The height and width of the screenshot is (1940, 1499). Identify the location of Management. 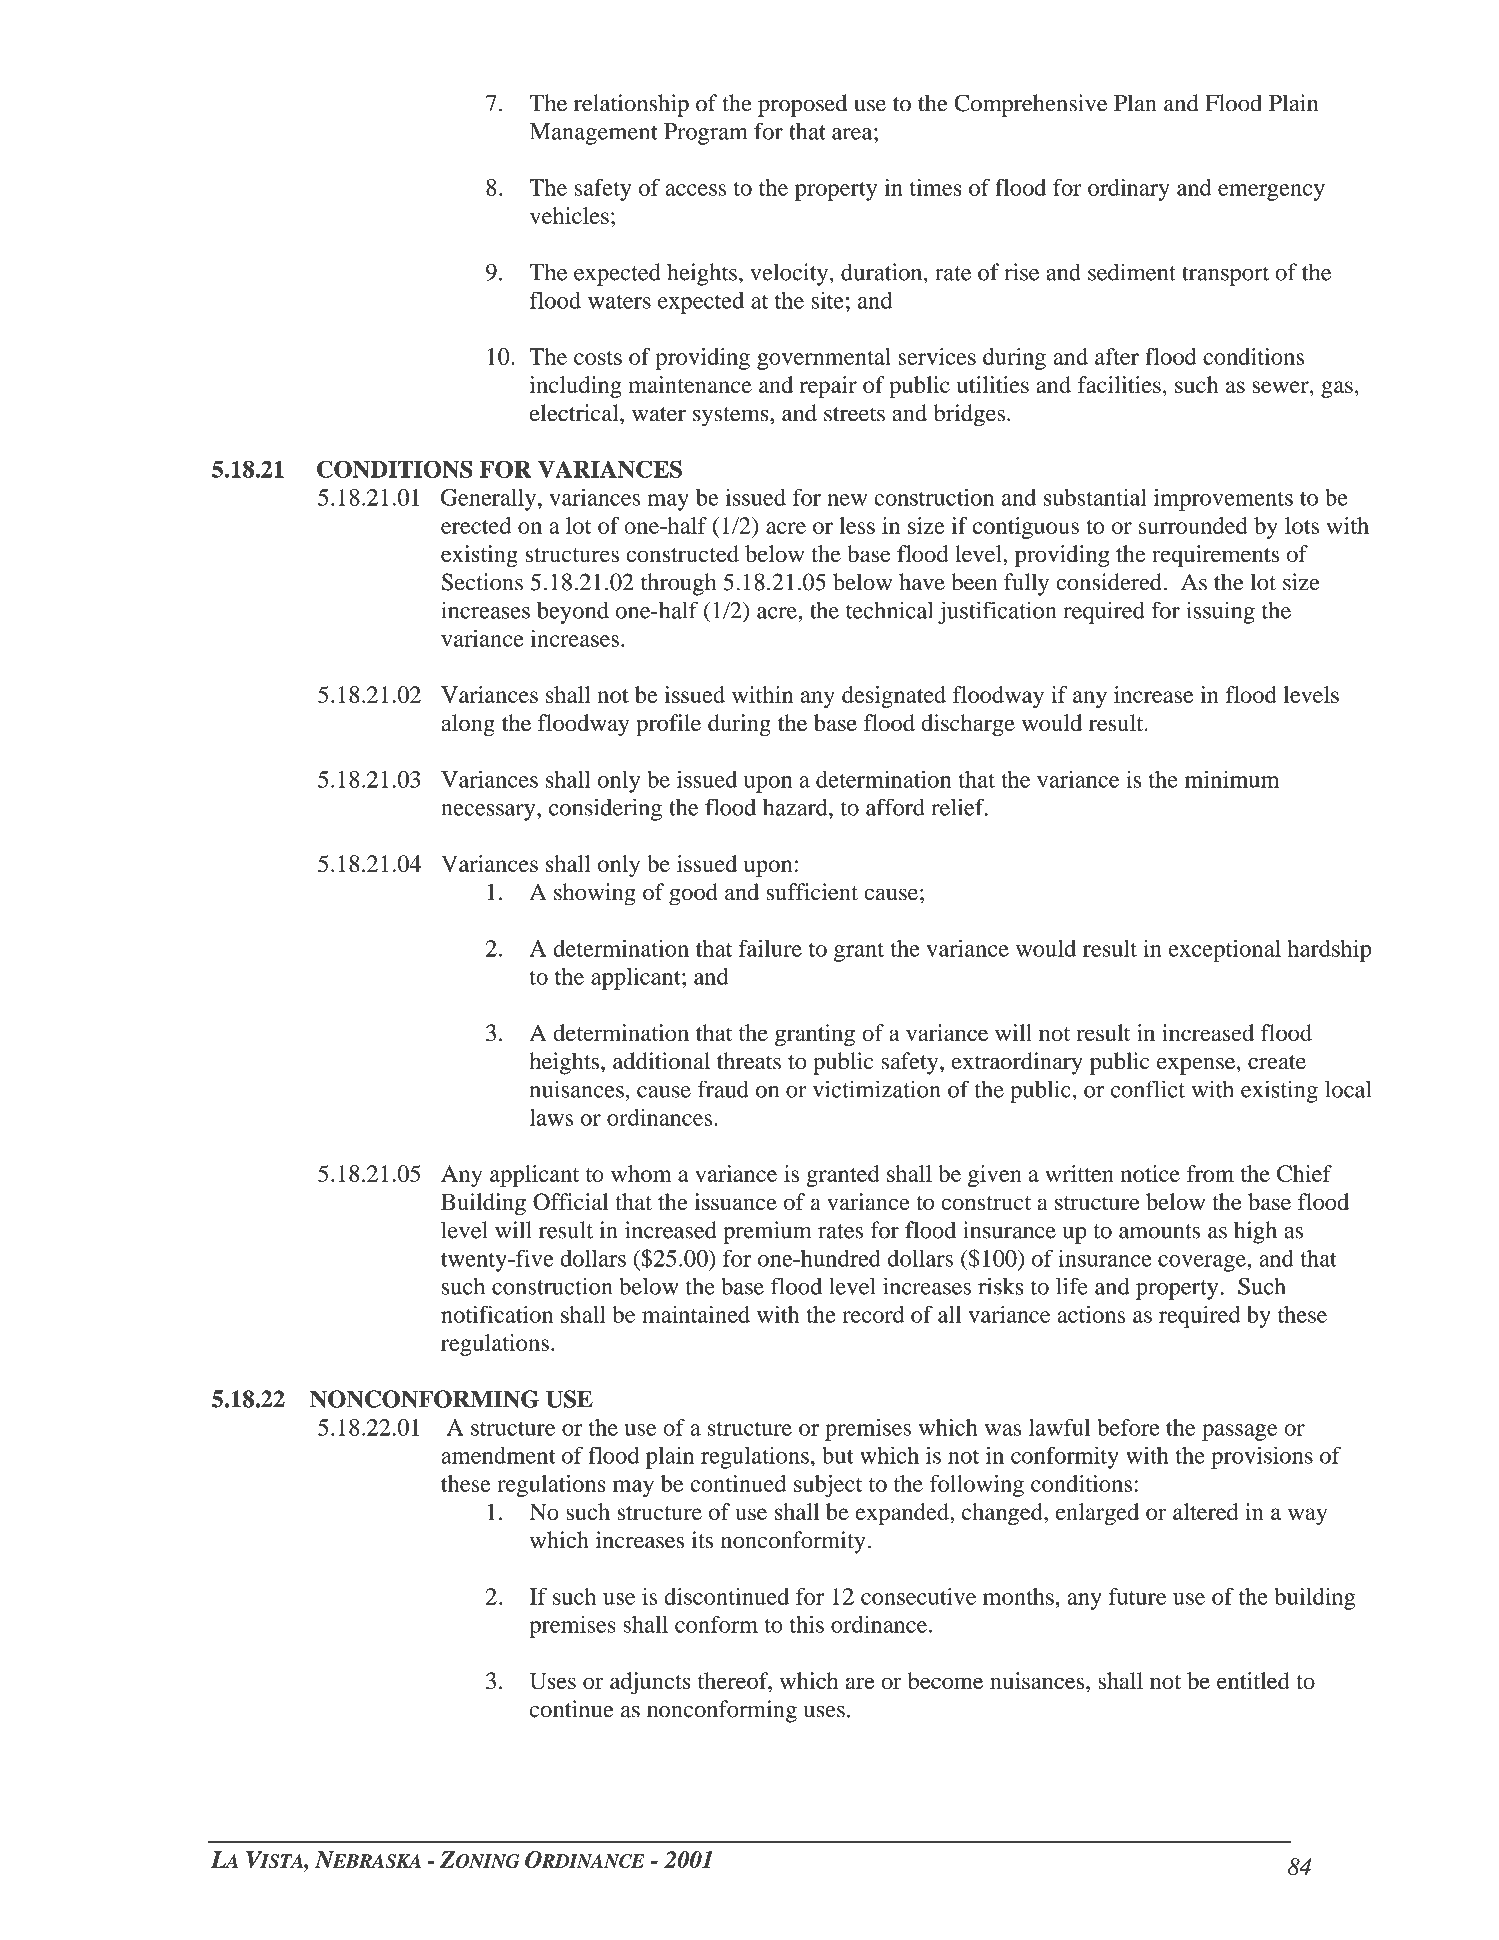
(594, 134).
